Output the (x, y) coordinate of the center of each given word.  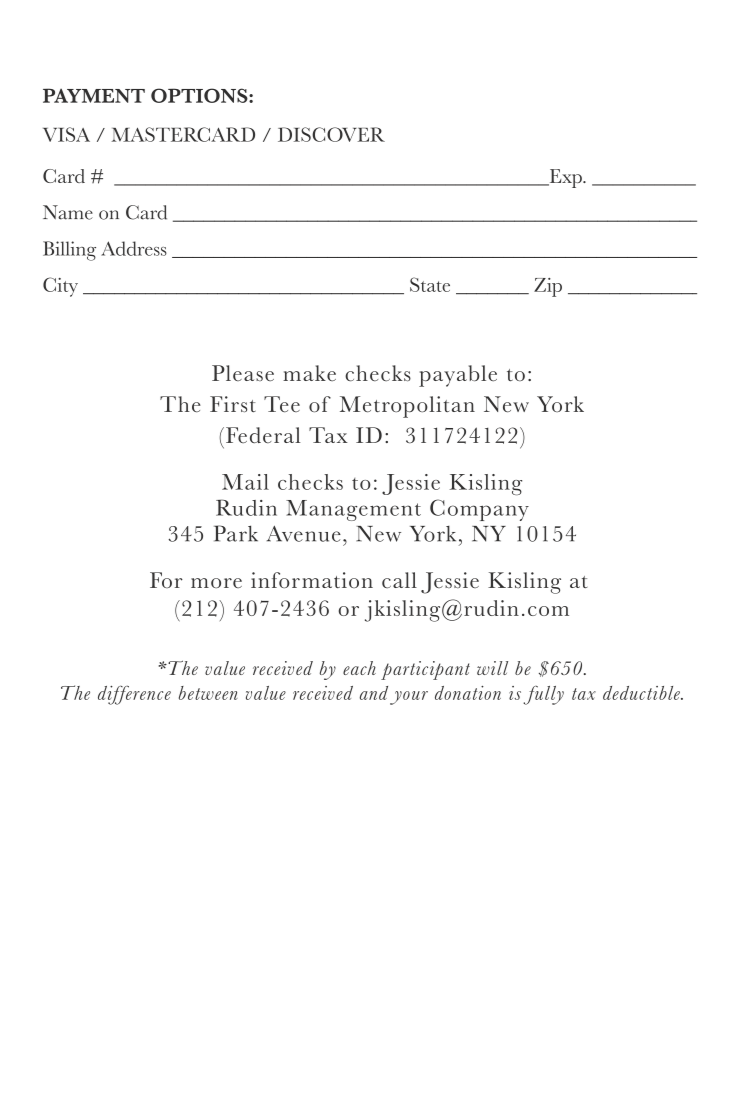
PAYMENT (94, 95)
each (359, 668)
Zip (548, 287)
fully (543, 695)
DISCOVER (331, 134)
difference (134, 695)
